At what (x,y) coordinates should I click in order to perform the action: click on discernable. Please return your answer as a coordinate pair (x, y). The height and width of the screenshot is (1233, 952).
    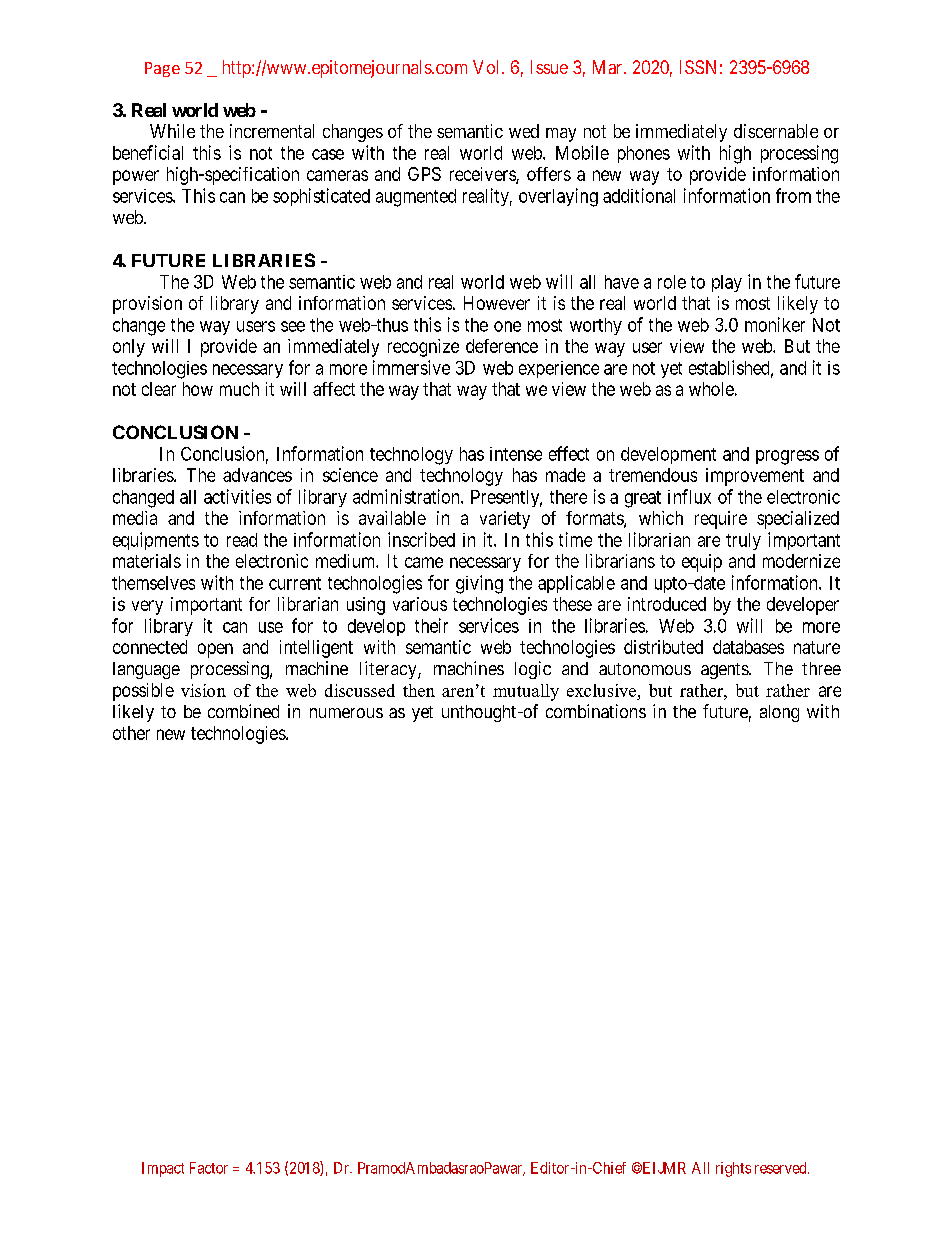
    Looking at the image, I should click on (776, 131).
